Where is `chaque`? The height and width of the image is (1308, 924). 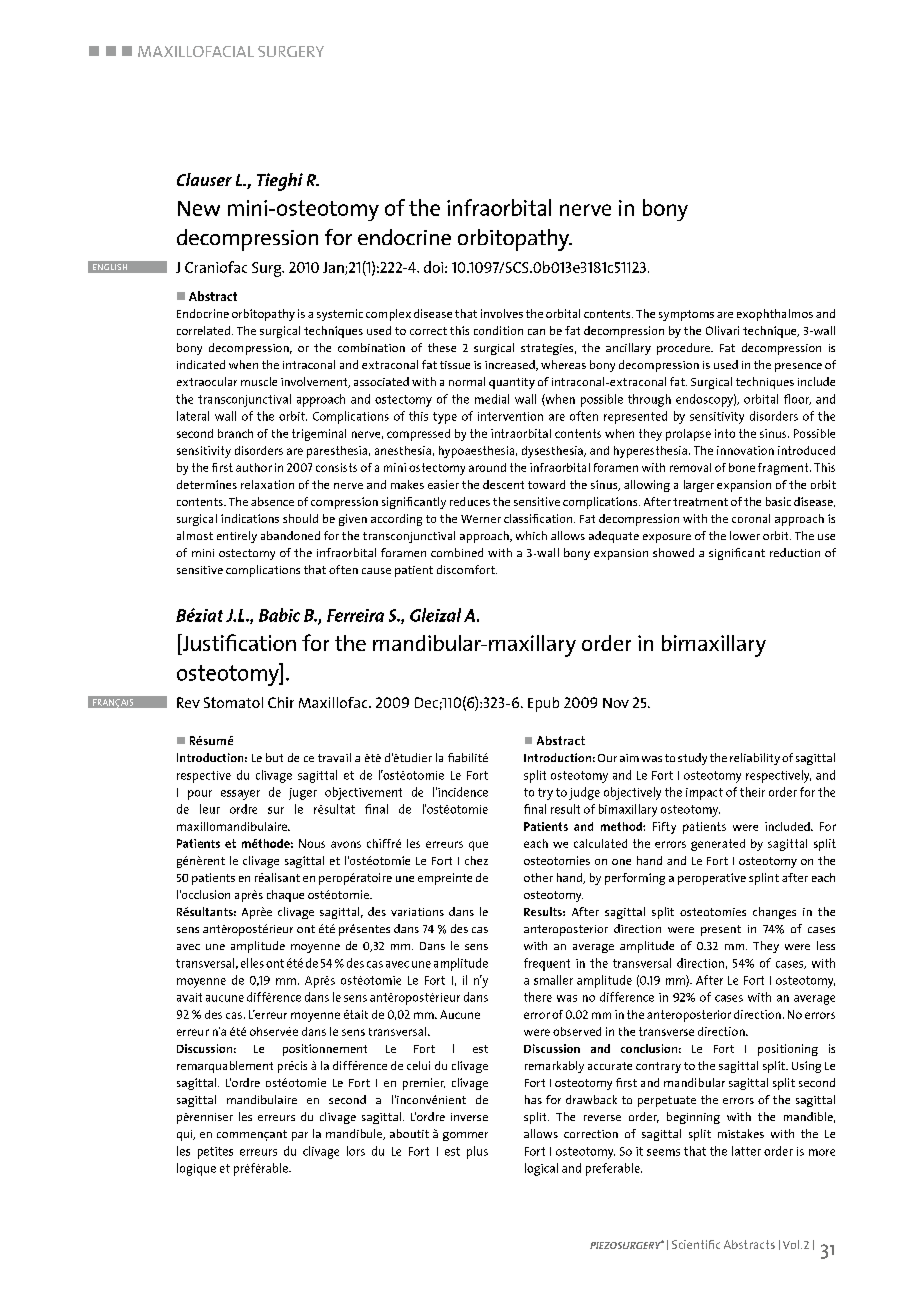
chaque is located at coordinates (285, 896).
